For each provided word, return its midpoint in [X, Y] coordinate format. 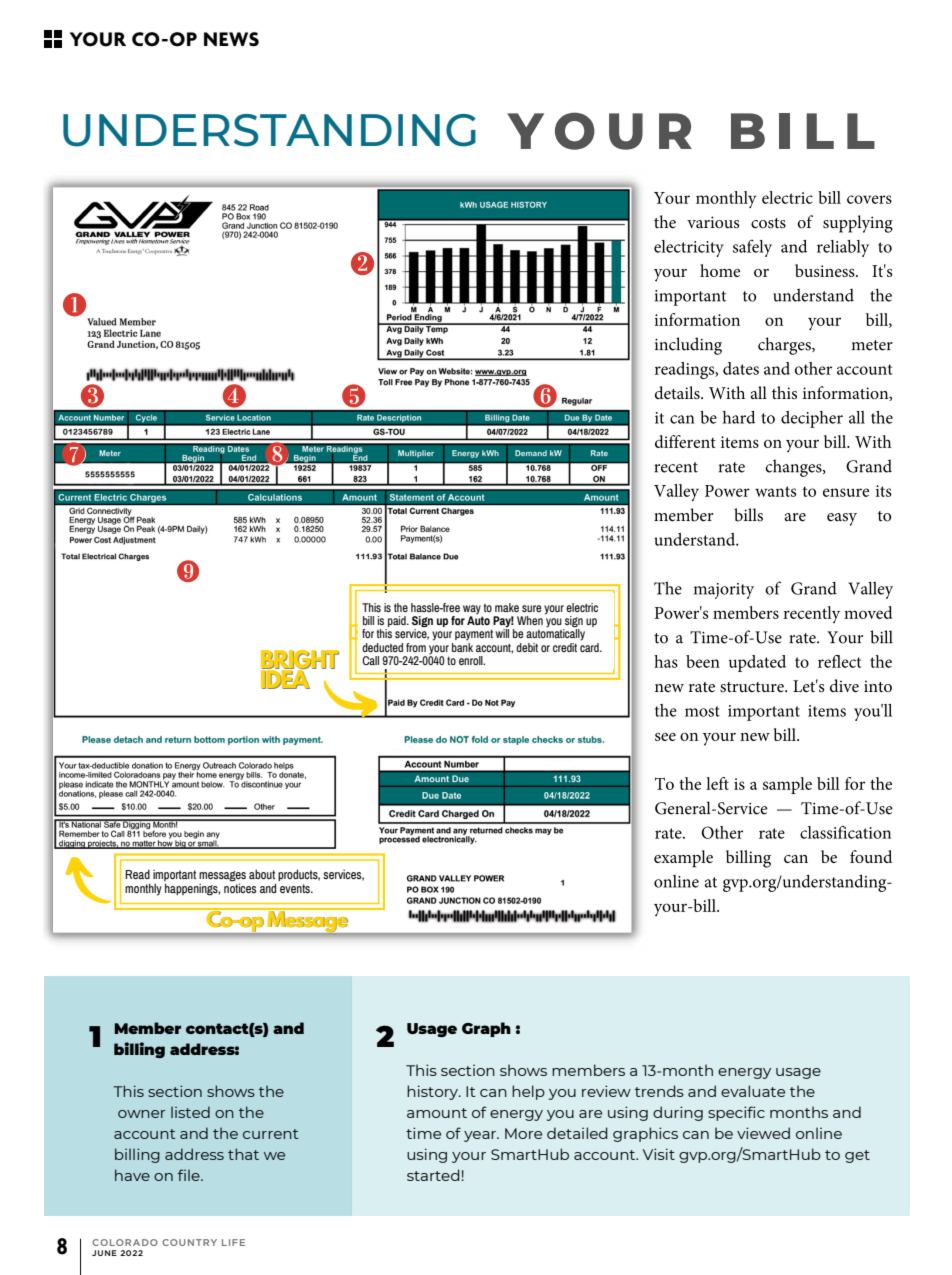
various [713, 222]
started [433, 1175]
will [502, 632]
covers [869, 199]
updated [757, 663]
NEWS [231, 39]
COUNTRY [189, 1242]
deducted [382, 647]
